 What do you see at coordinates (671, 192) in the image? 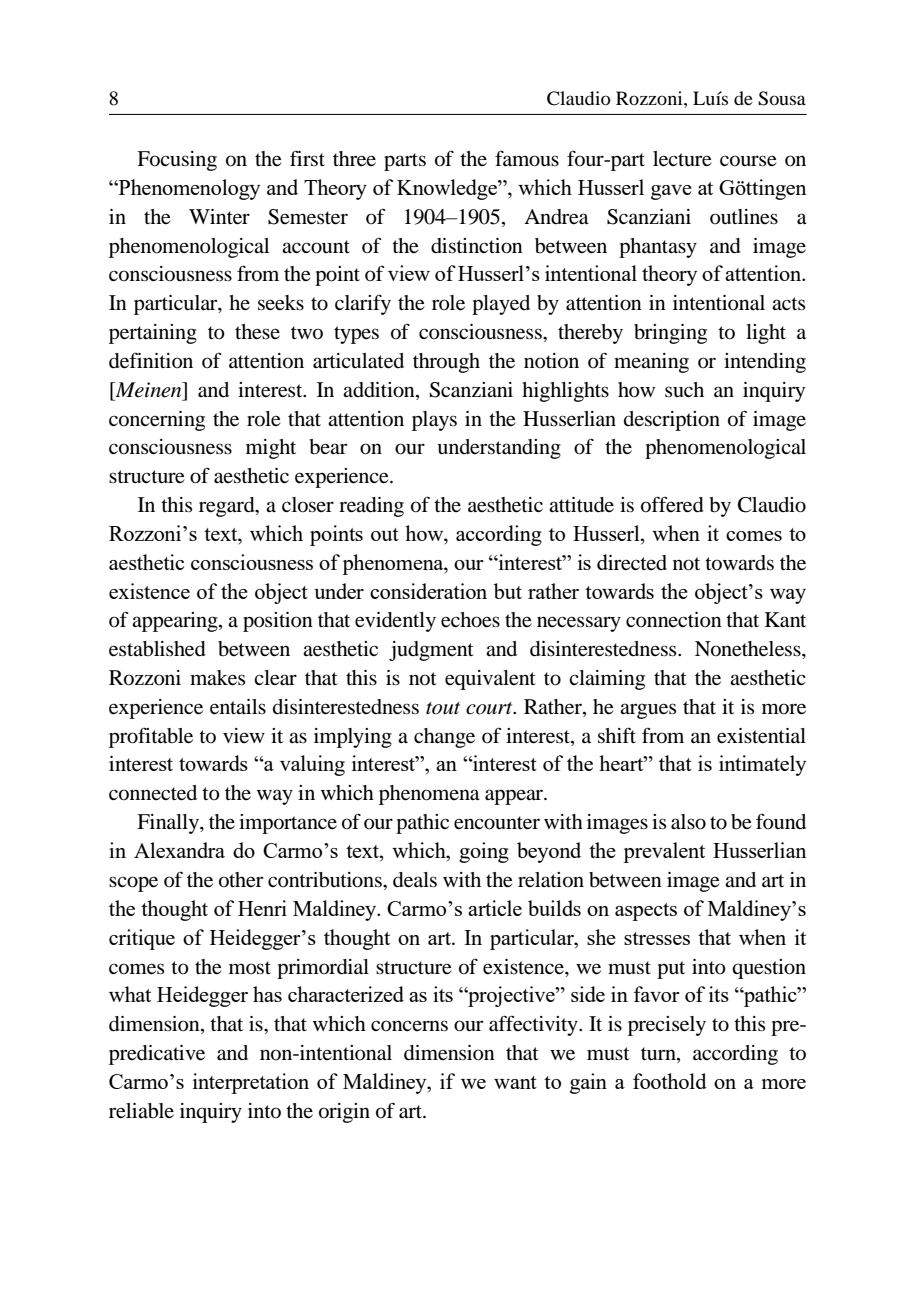
I see `gave` at bounding box center [671, 192].
